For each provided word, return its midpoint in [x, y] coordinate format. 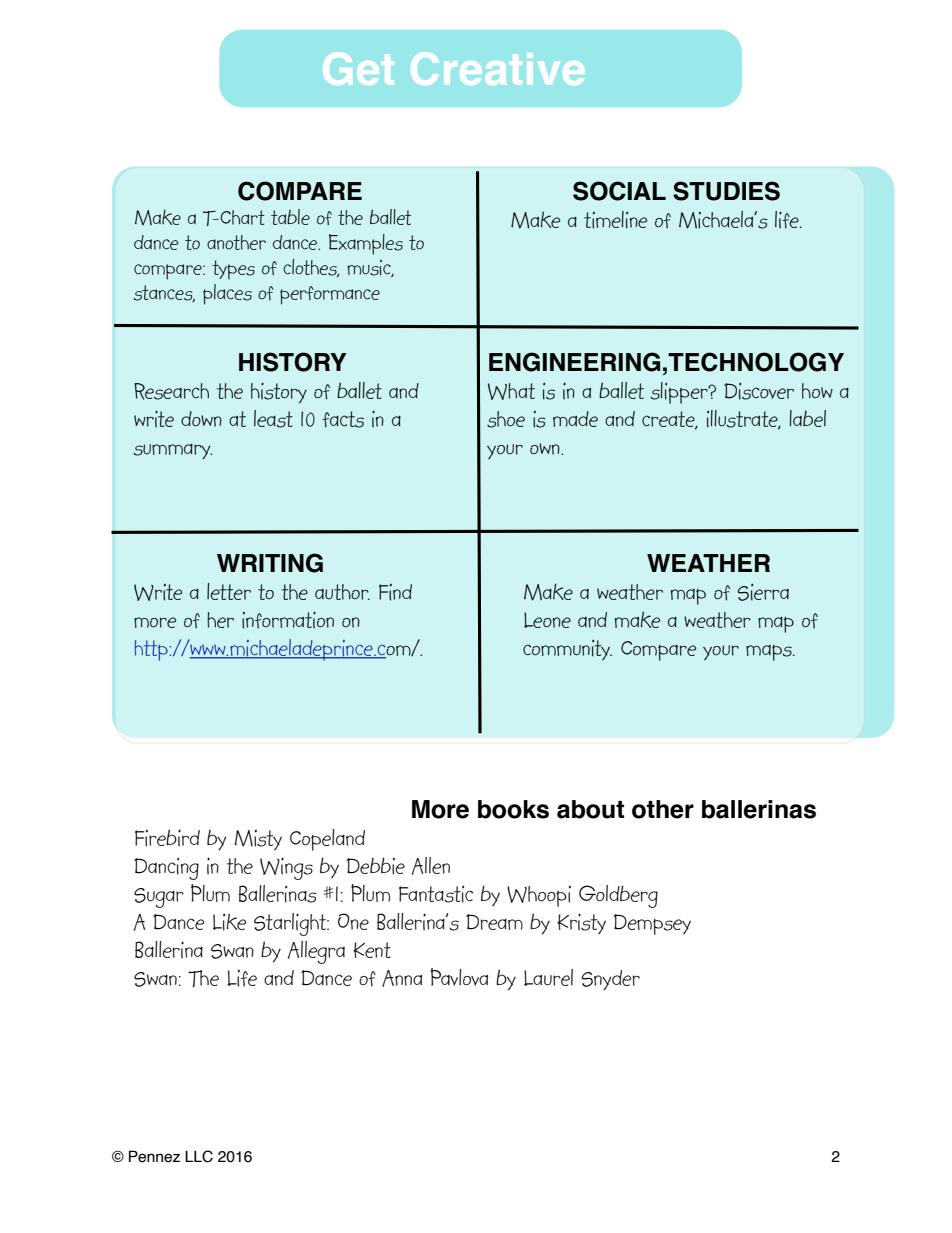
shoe [506, 419]
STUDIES [726, 191]
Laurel [548, 977]
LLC [199, 1156]
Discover [759, 391]
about [590, 809]
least [273, 419]
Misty [258, 840]
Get [358, 68]
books [513, 809]
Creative [498, 68]
